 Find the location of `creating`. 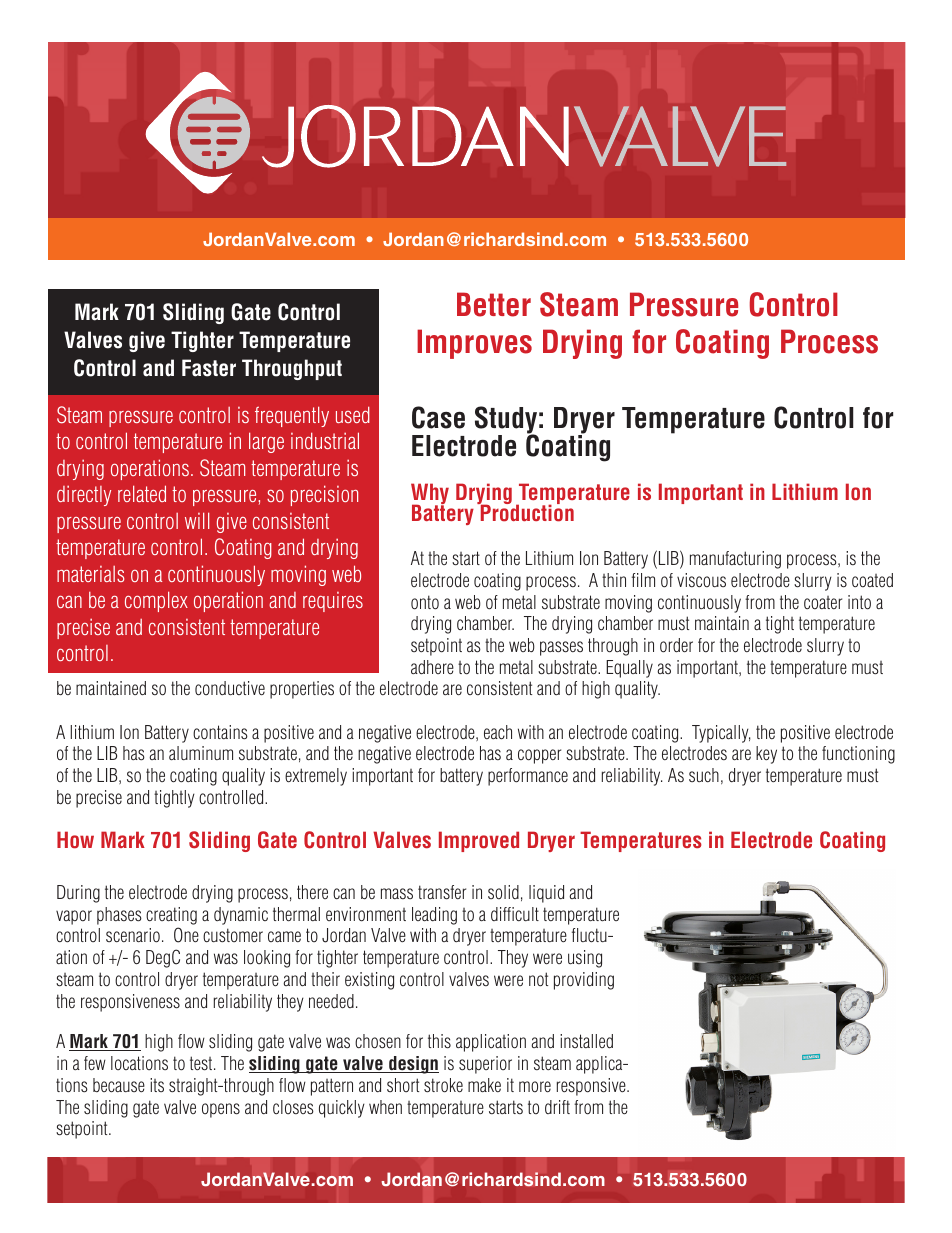

creating is located at coordinates (171, 916).
